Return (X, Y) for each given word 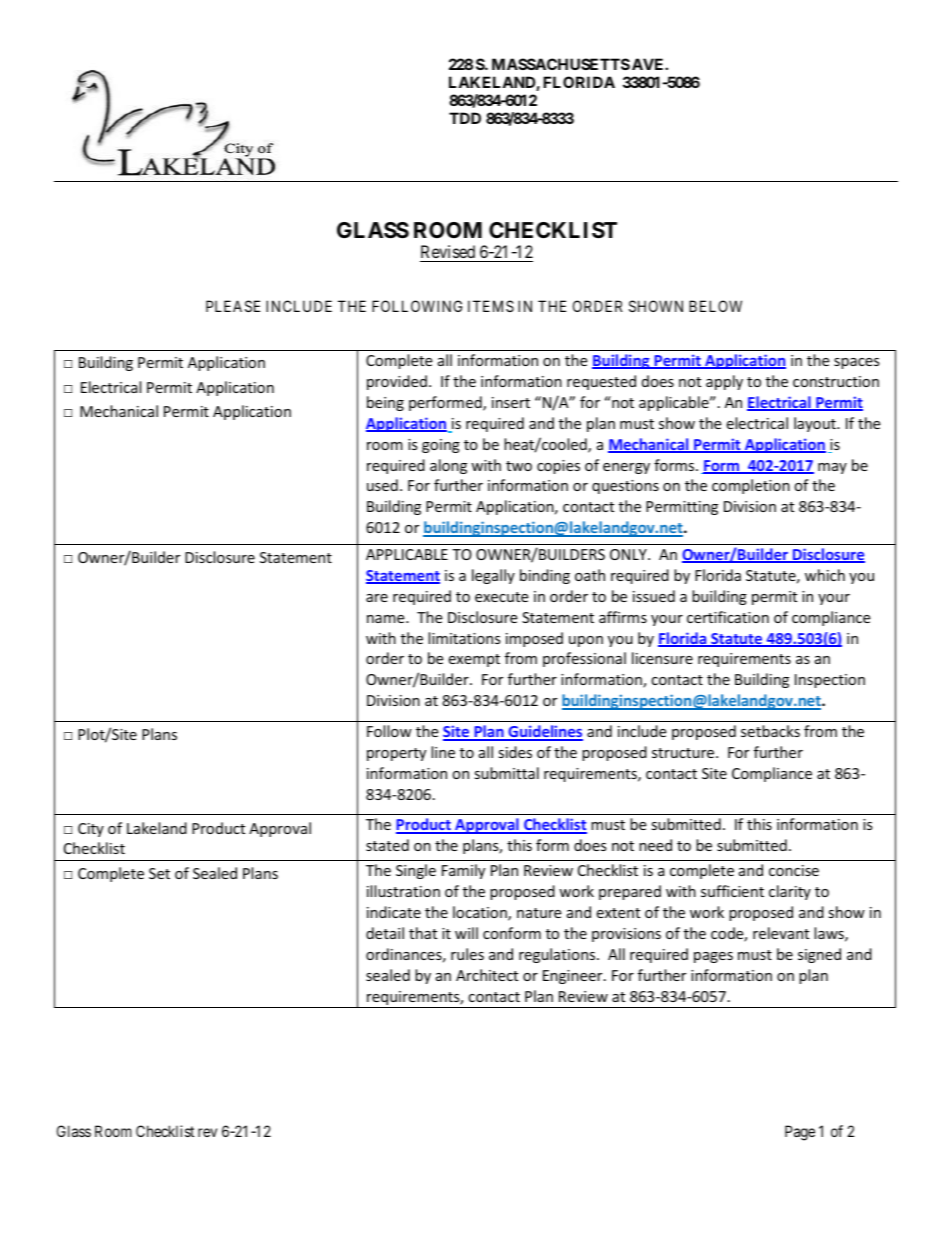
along (448, 466)
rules (467, 954)
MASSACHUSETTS (561, 64)
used (382, 485)
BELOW (715, 306)
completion (751, 486)
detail (385, 933)
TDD (465, 118)
